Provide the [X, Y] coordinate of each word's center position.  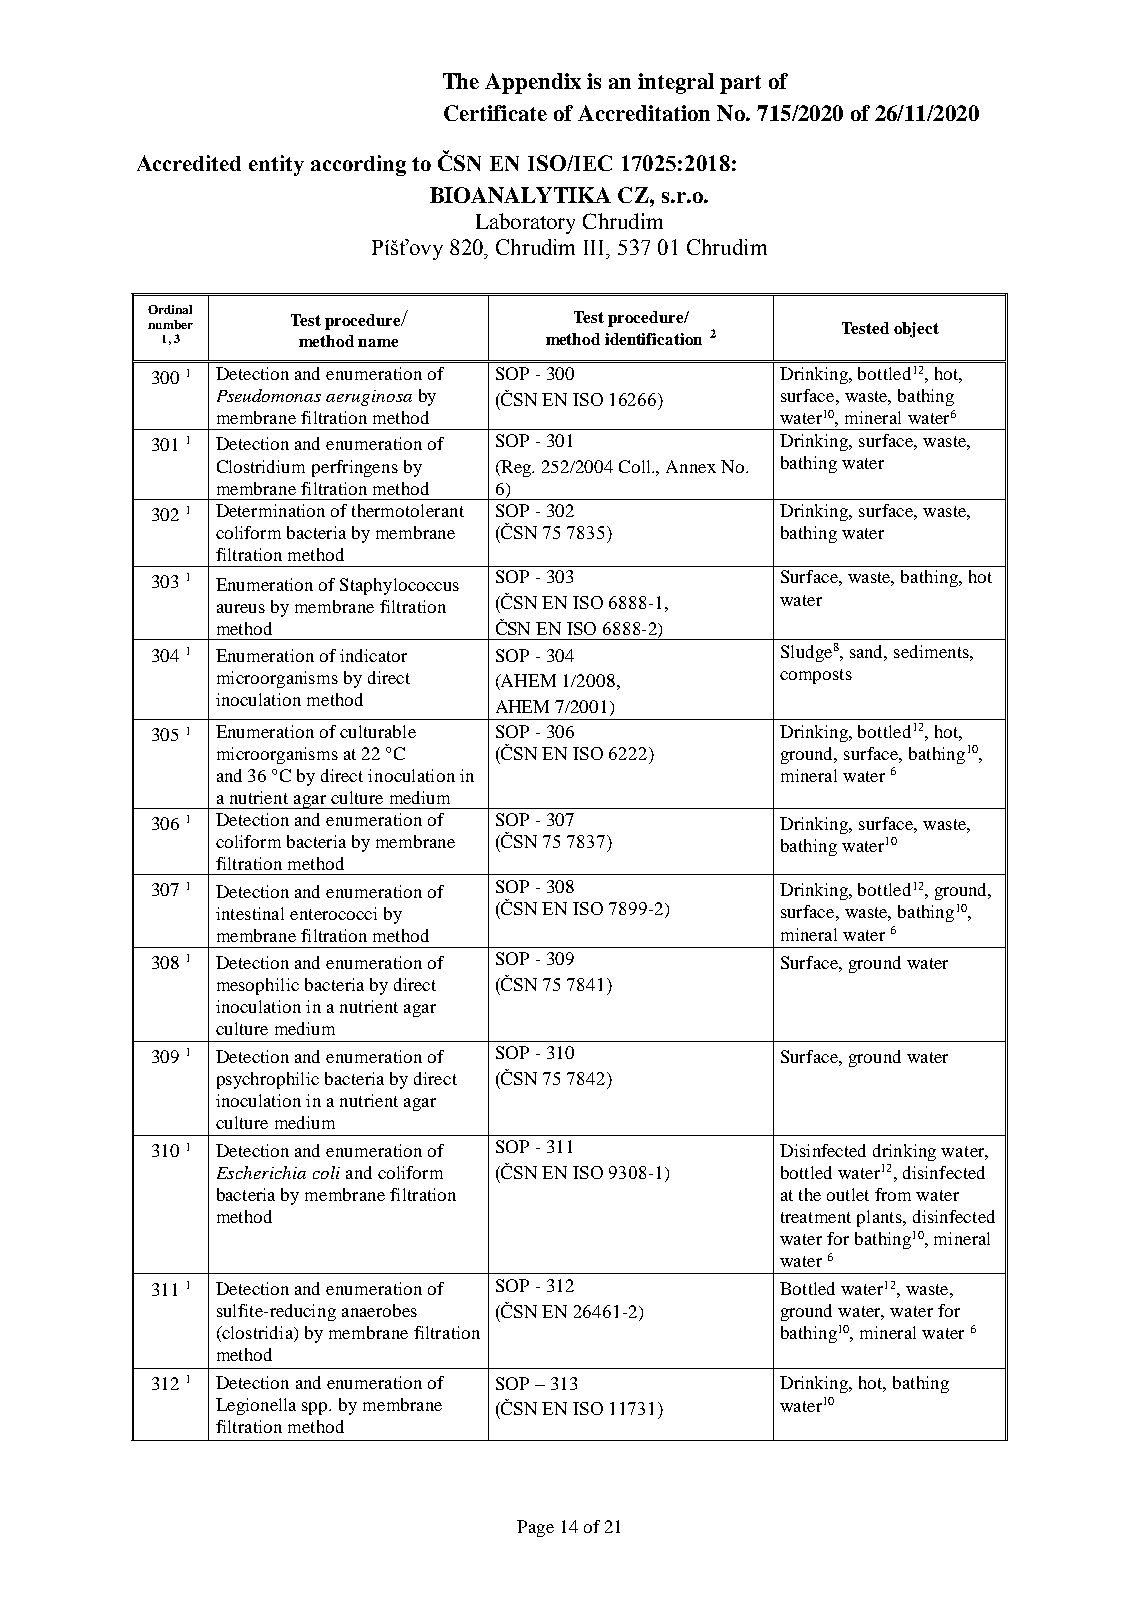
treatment [816, 1217]
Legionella [256, 1406]
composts [816, 676]
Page [535, 1528]
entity [276, 165]
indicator [373, 655]
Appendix [533, 83]
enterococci [333, 913]
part [740, 84]
